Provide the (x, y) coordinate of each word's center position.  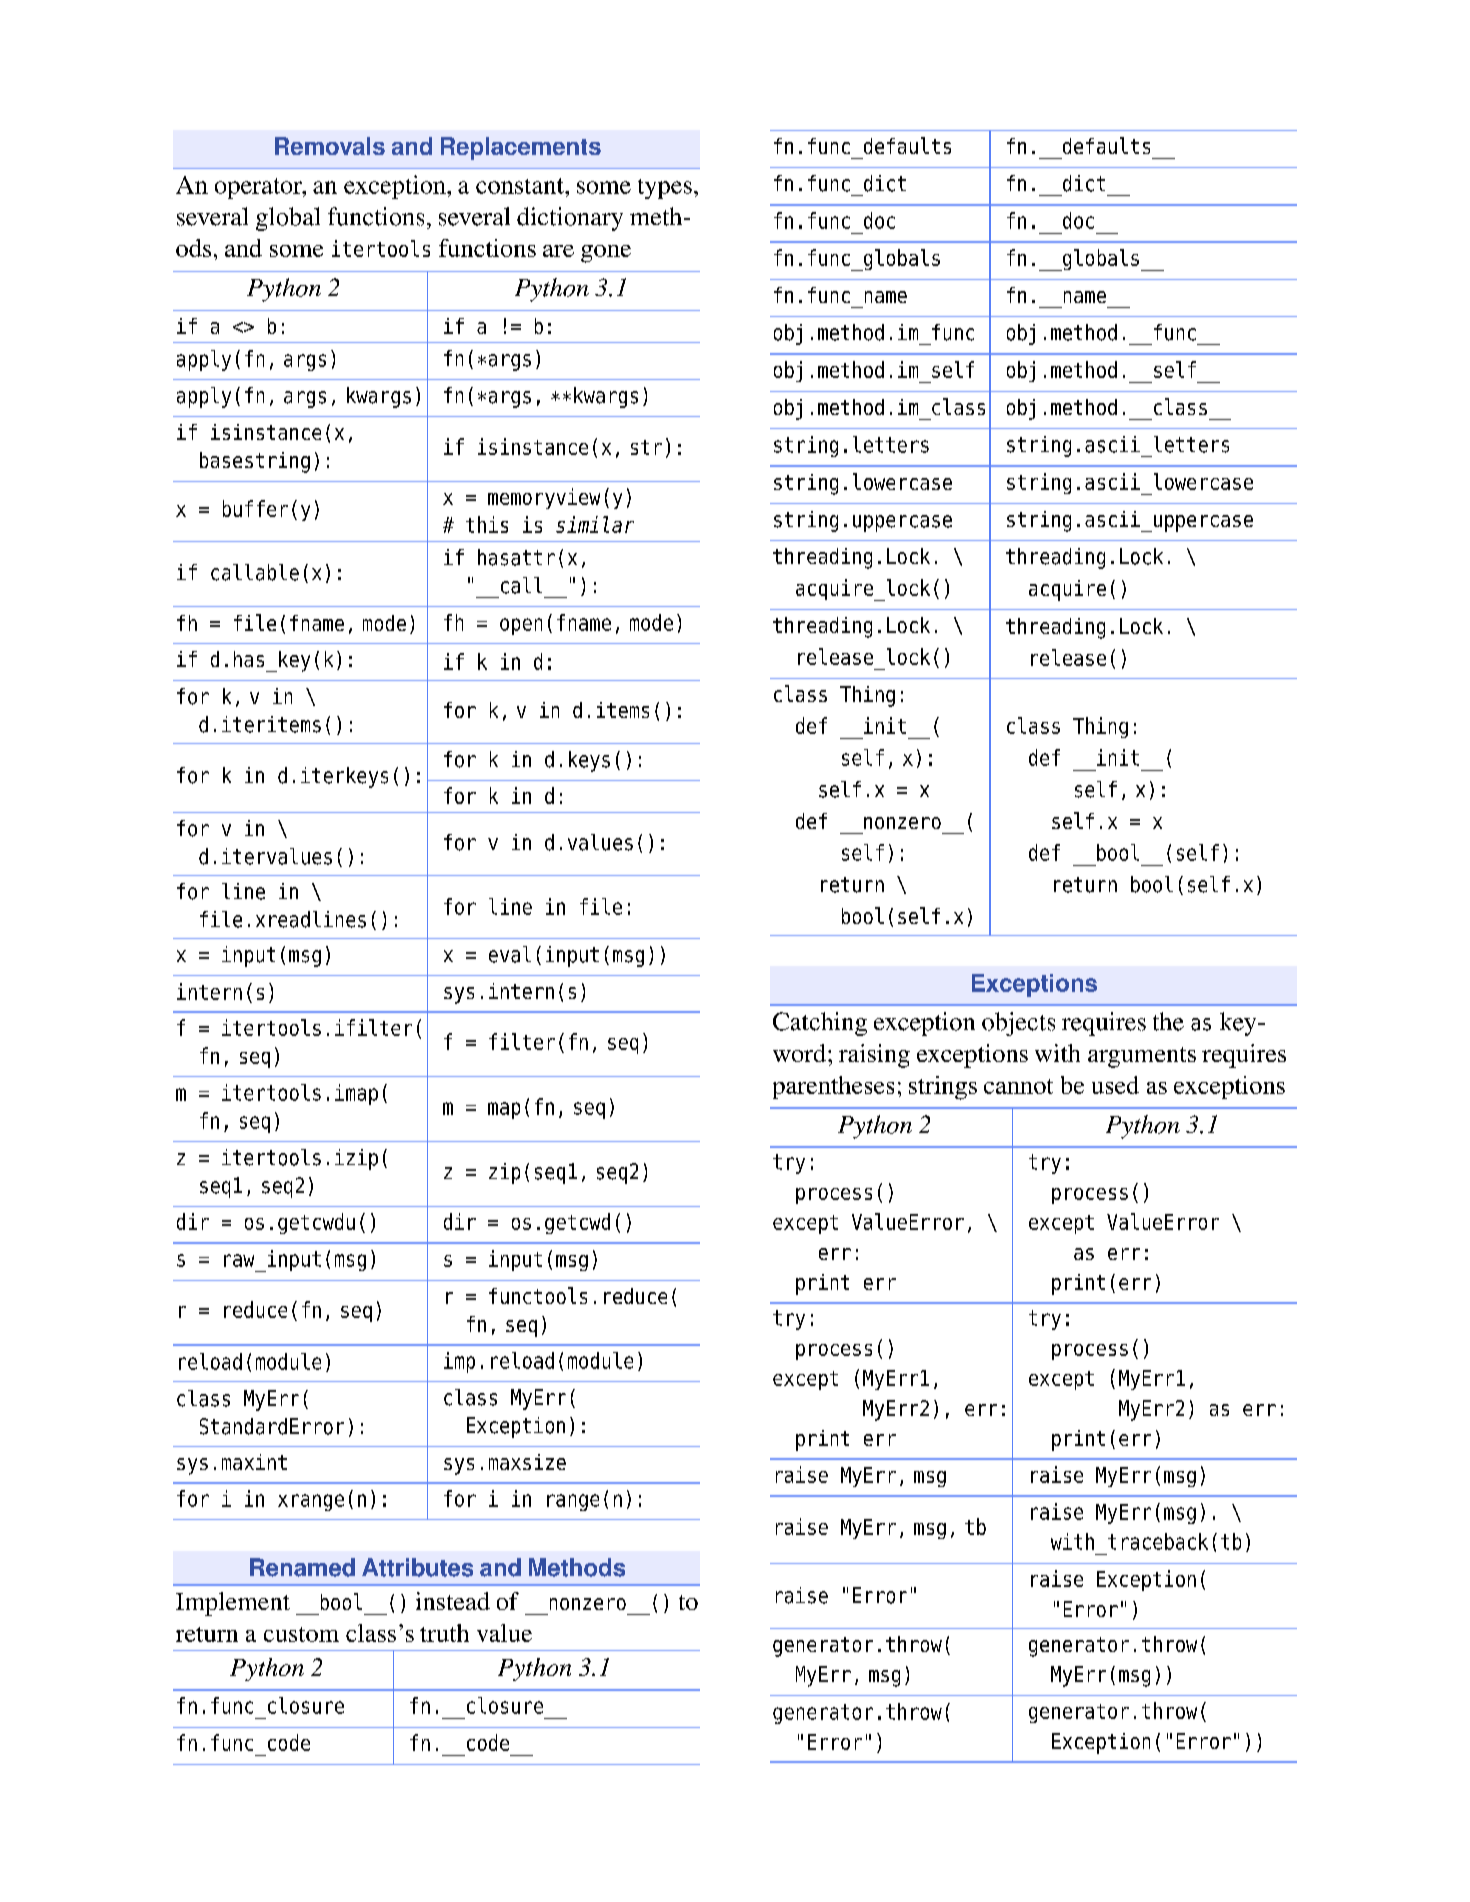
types (665, 189)
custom (301, 1634)
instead (453, 1601)
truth (444, 1633)
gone (606, 254)
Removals (330, 146)
